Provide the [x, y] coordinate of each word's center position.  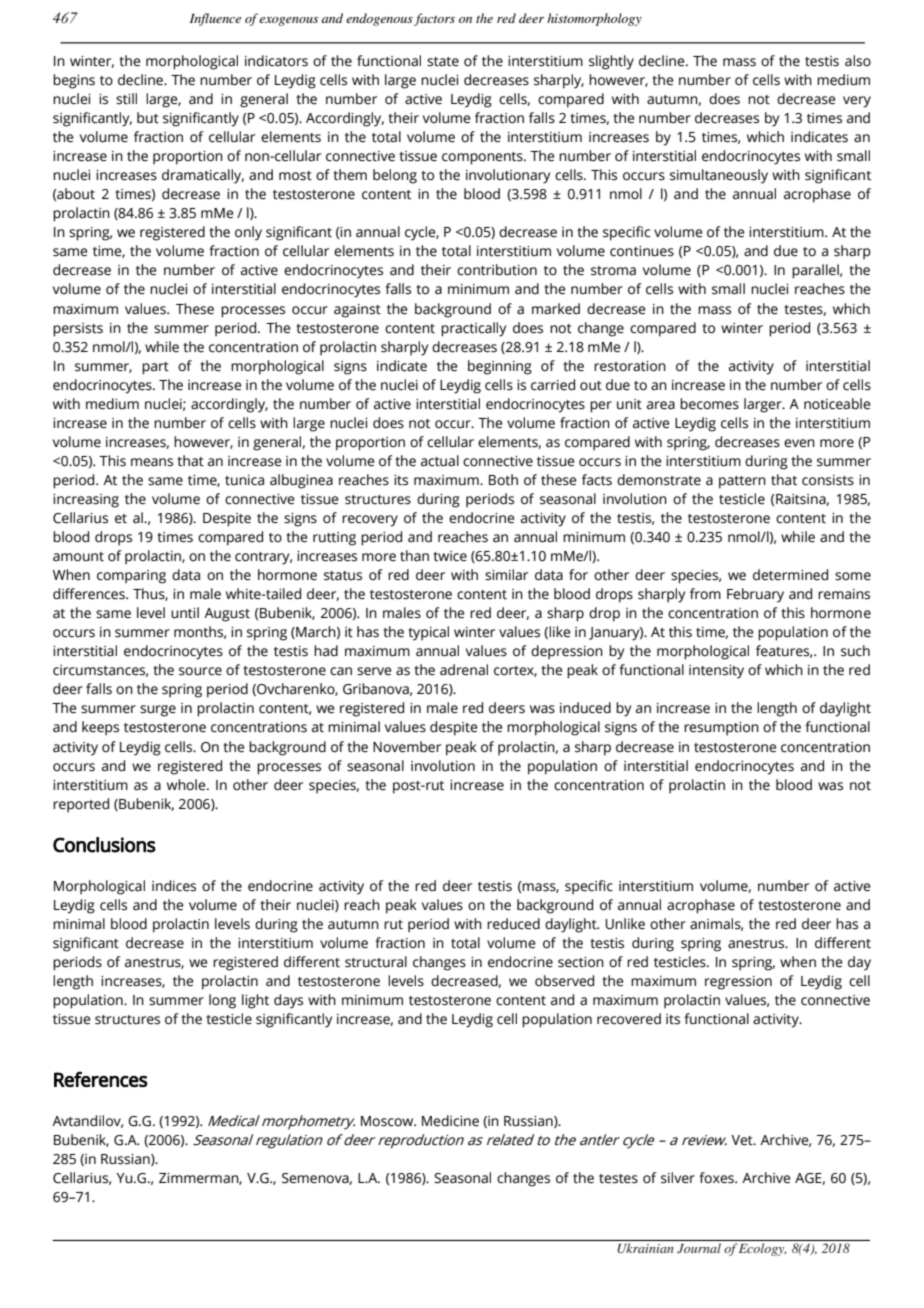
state [443, 62]
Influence [215, 19]
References [101, 1079]
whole [187, 785]
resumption [721, 729]
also [858, 61]
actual [440, 461]
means [152, 462]
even [799, 443]
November [407, 747]
